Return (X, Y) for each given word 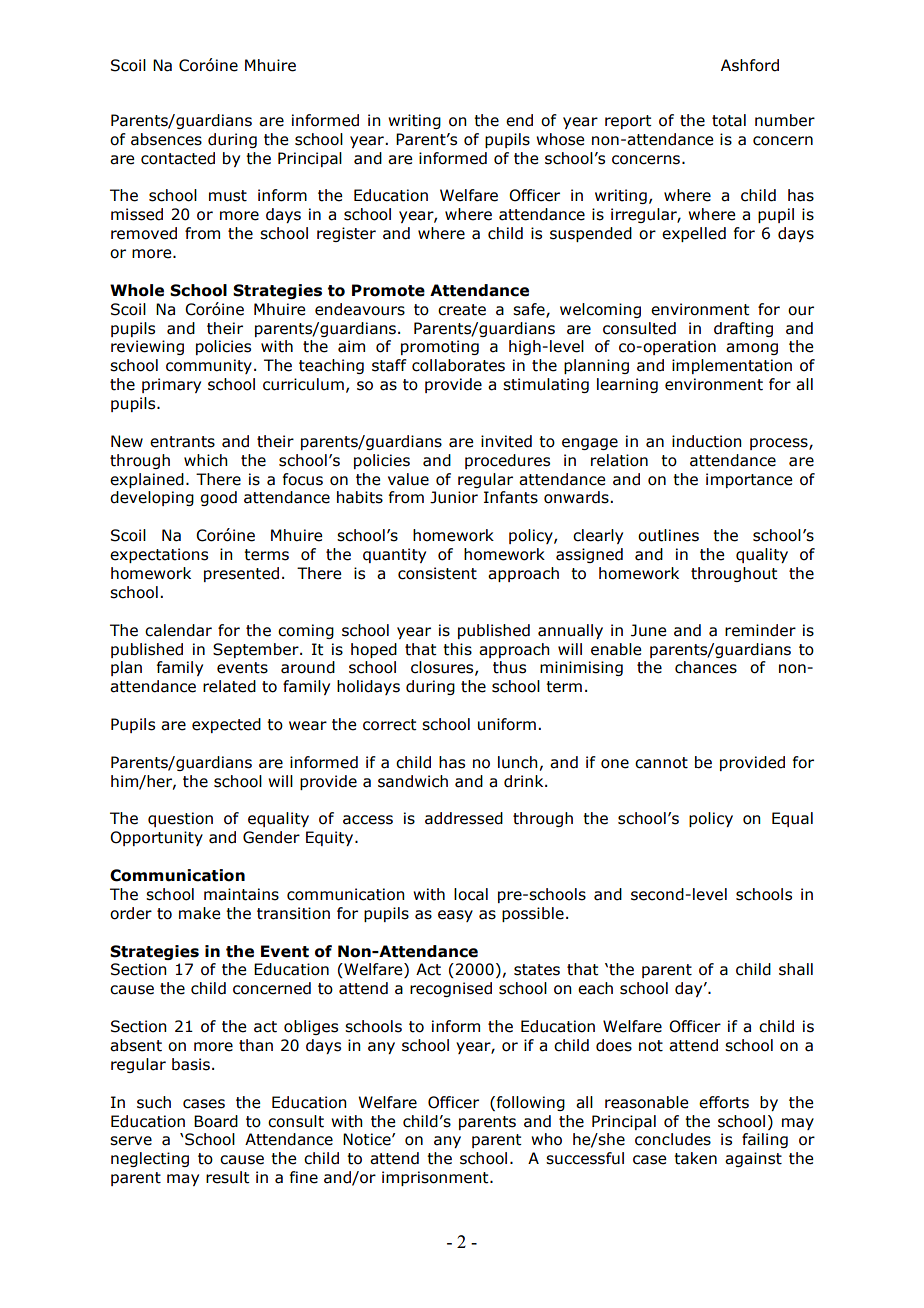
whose (560, 139)
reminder (760, 630)
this (457, 649)
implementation (732, 366)
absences (166, 139)
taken (695, 1158)
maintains (241, 894)
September (257, 650)
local (471, 894)
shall (796, 969)
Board (216, 1121)
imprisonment (436, 1178)
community (209, 366)
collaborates (458, 365)
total (729, 120)
